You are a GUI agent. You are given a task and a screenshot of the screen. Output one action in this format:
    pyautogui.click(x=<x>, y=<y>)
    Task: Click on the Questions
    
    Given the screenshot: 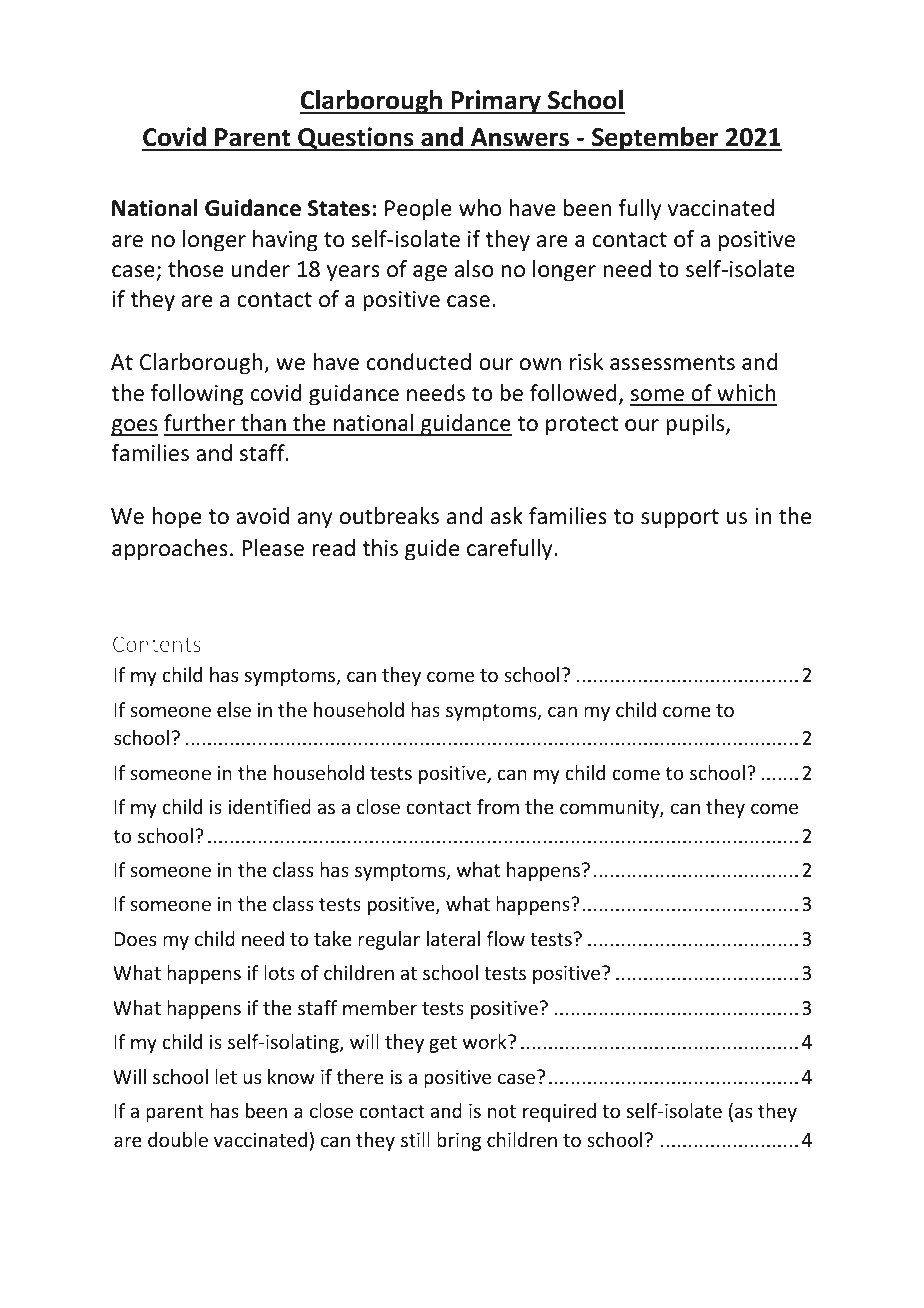 What is the action you would take?
    pyautogui.click(x=356, y=139)
